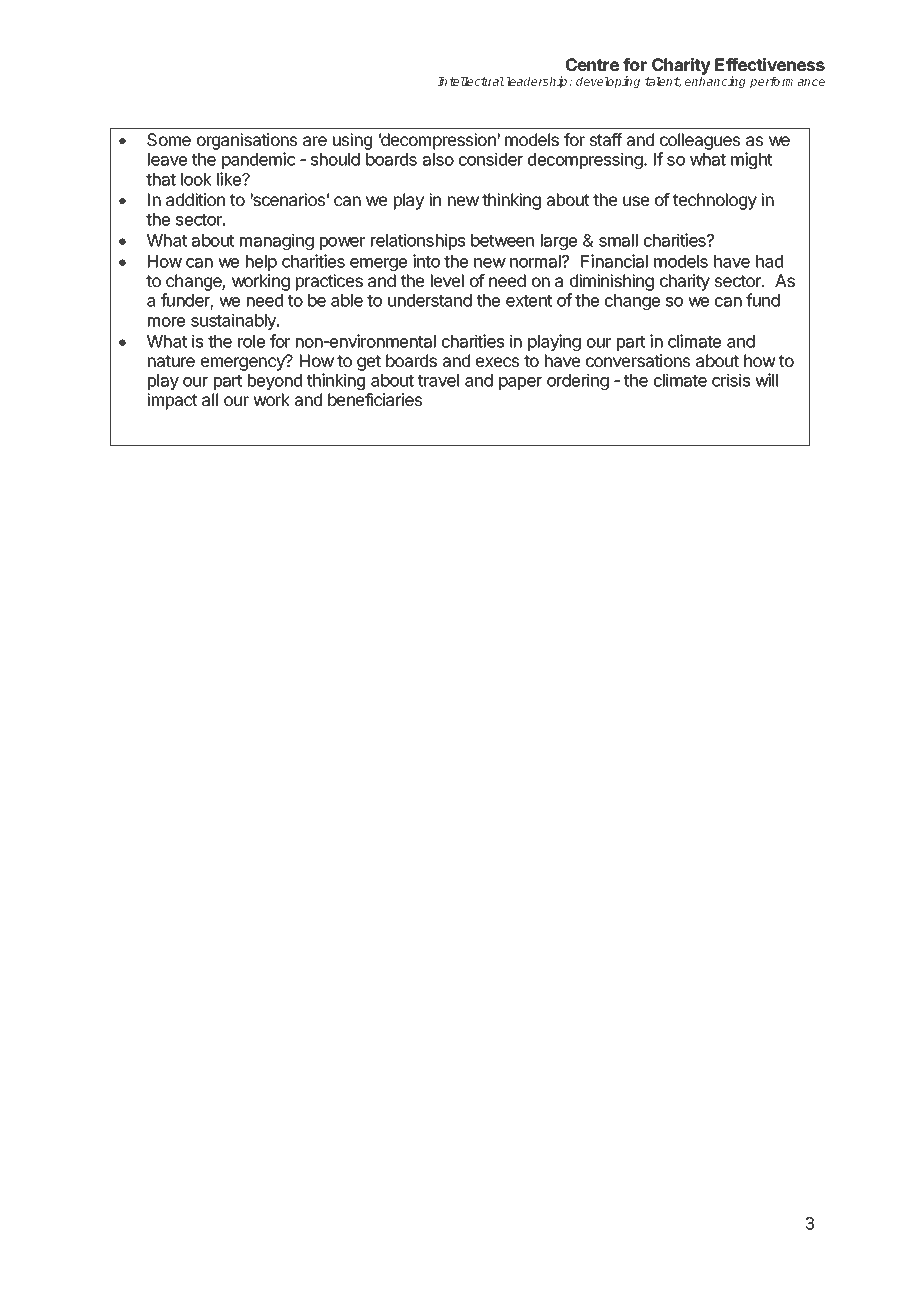  Describe the element at coordinates (592, 64) in the document. I see `Centre` at that location.
